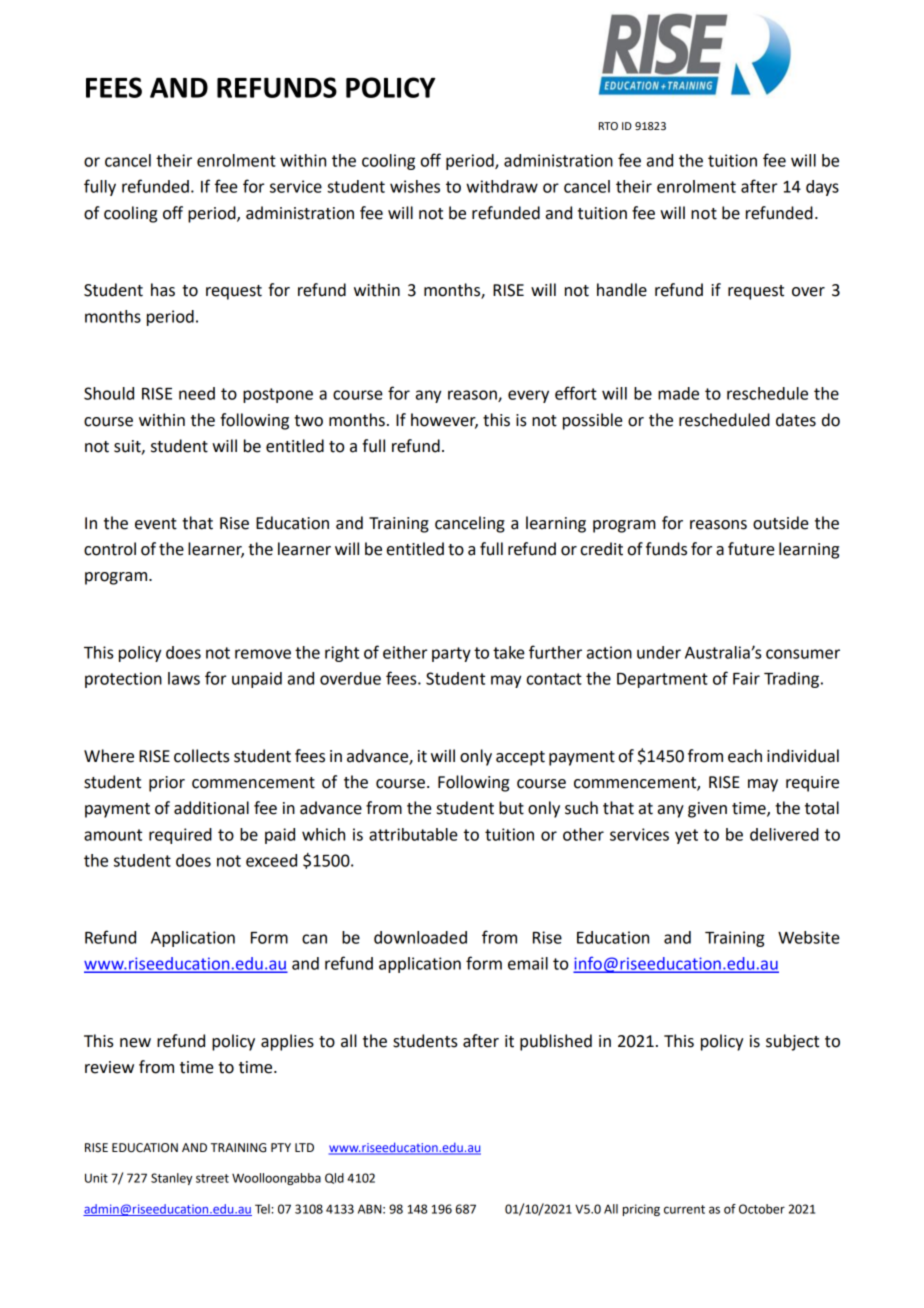  What do you see at coordinates (163, 290) in the document?
I see `has` at bounding box center [163, 290].
